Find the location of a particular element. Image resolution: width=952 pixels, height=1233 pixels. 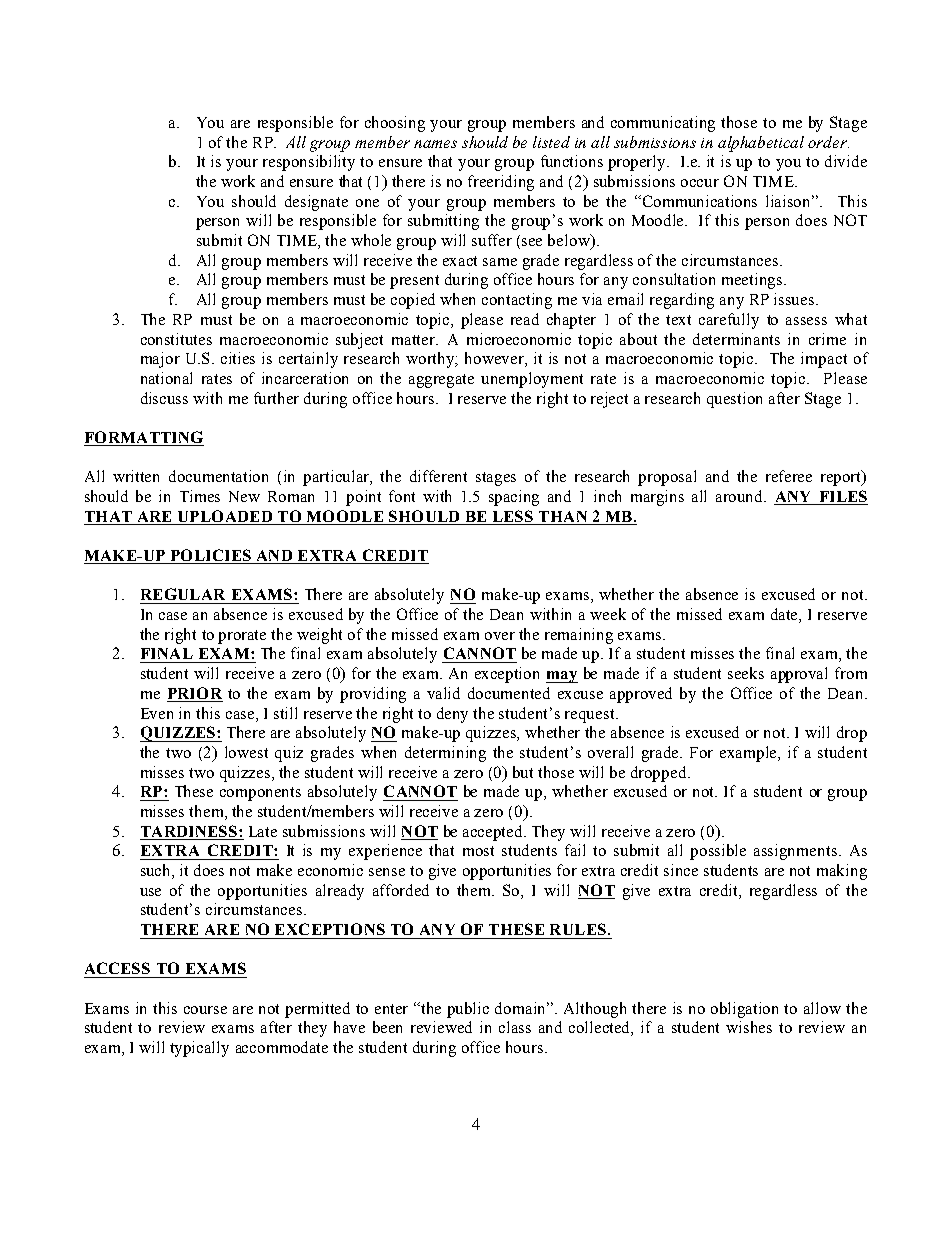

assignments is located at coordinates (797, 852).
